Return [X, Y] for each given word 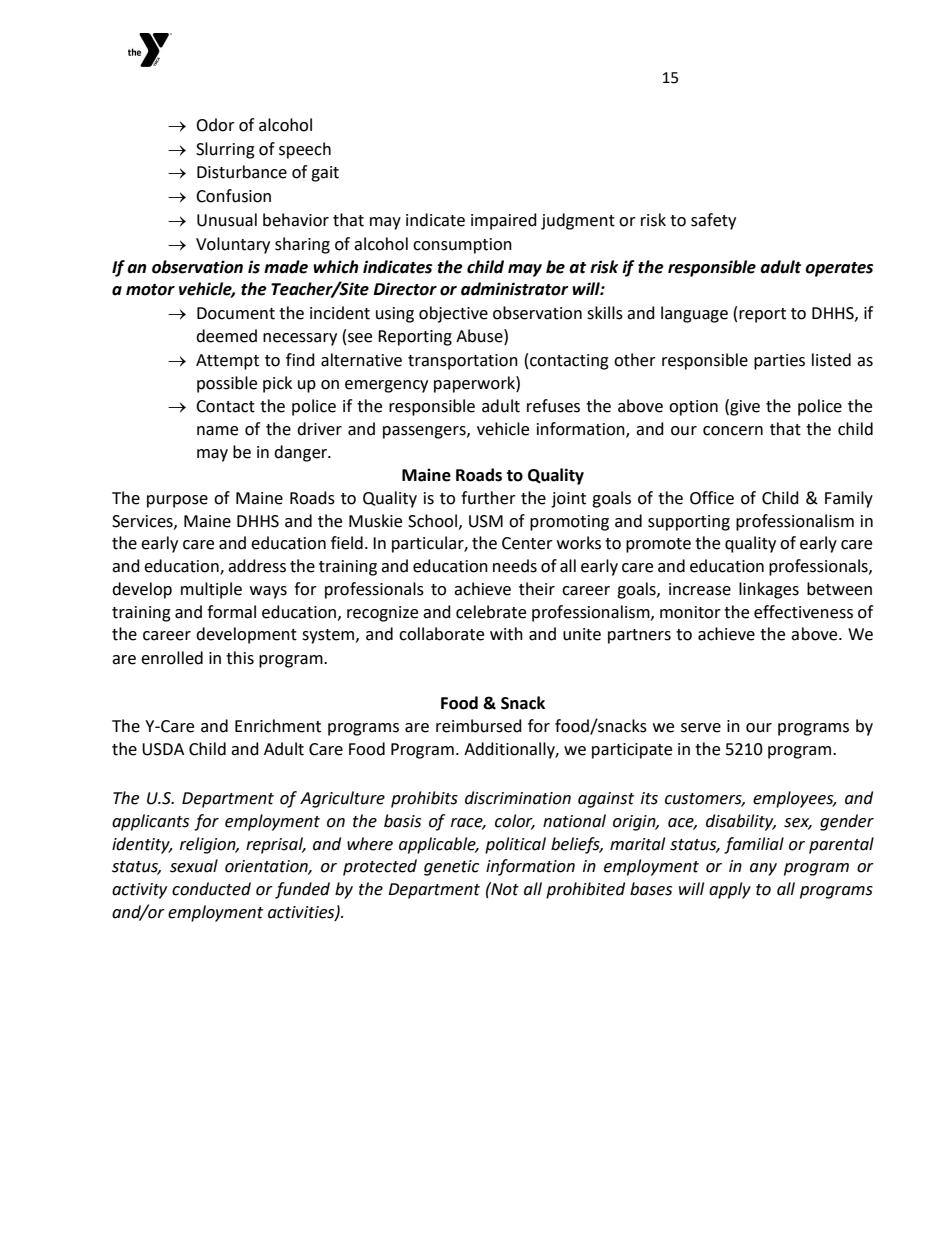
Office [712, 498]
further [488, 498]
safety [713, 221]
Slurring [225, 150]
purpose [177, 501]
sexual [194, 866]
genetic [451, 868]
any [763, 869]
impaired [504, 221]
